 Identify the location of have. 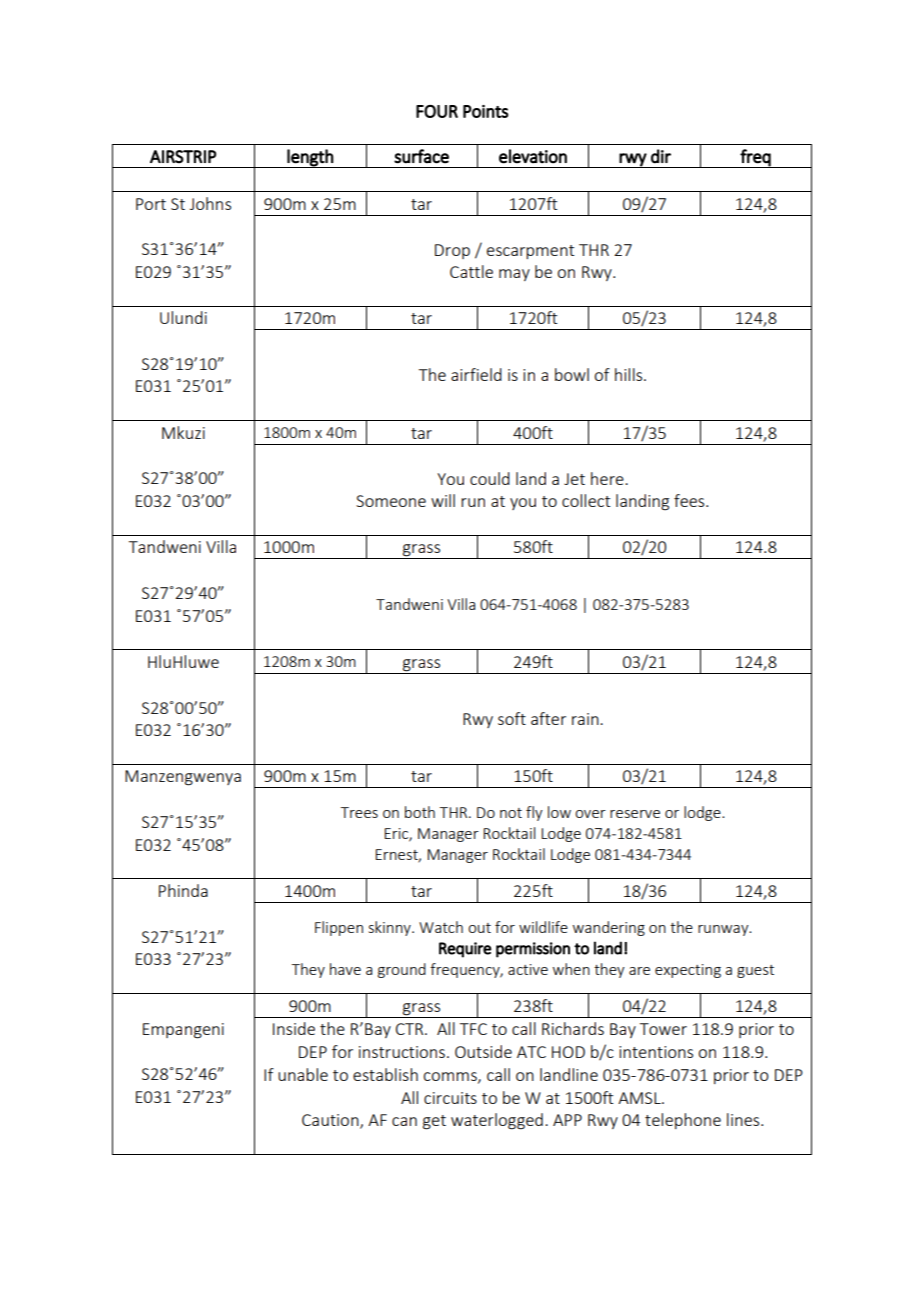
(345, 969).
